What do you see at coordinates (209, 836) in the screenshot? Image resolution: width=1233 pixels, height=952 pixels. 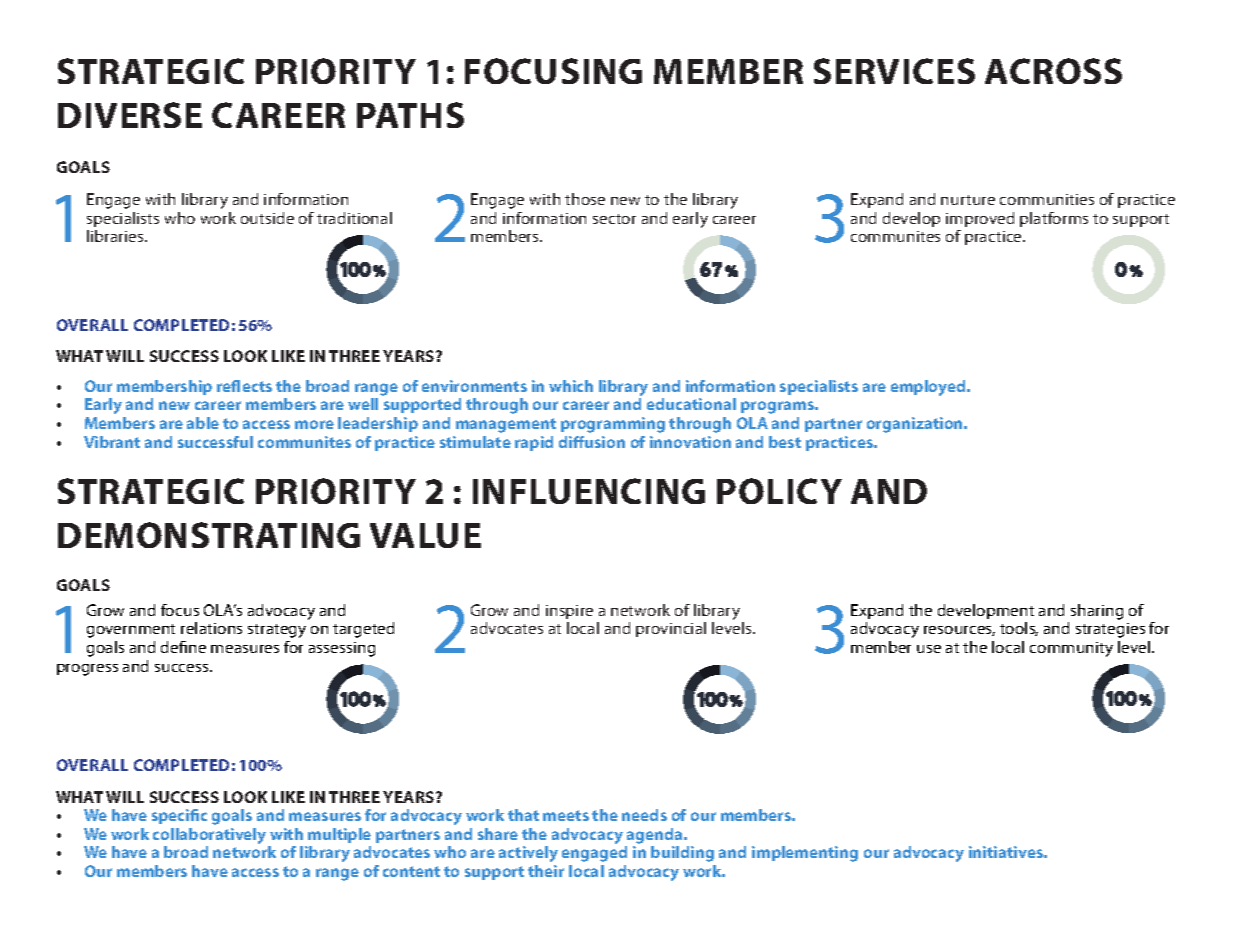 I see `collaboratively` at bounding box center [209, 836].
